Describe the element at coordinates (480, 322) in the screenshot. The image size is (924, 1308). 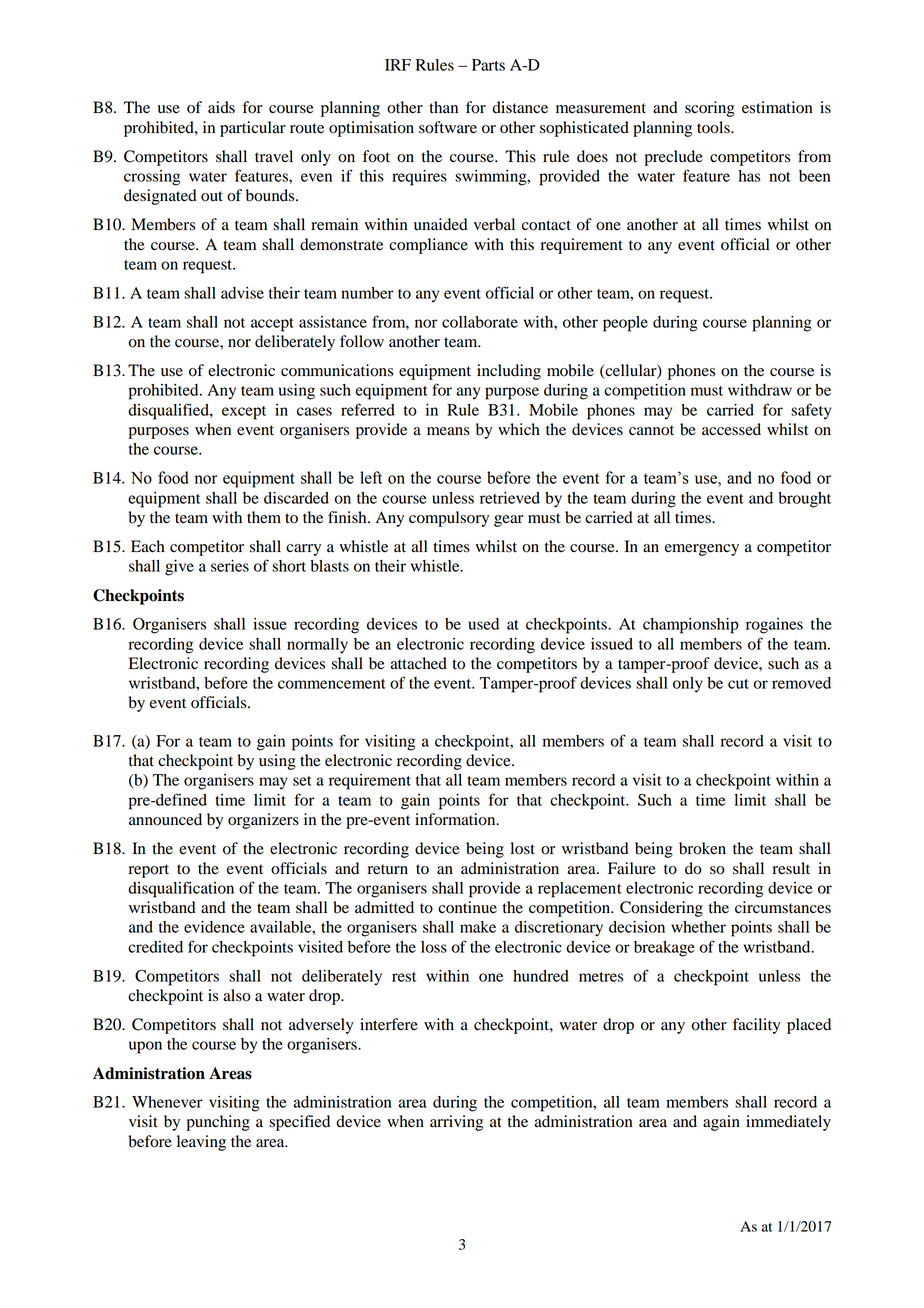
I see `collaborate` at that location.
